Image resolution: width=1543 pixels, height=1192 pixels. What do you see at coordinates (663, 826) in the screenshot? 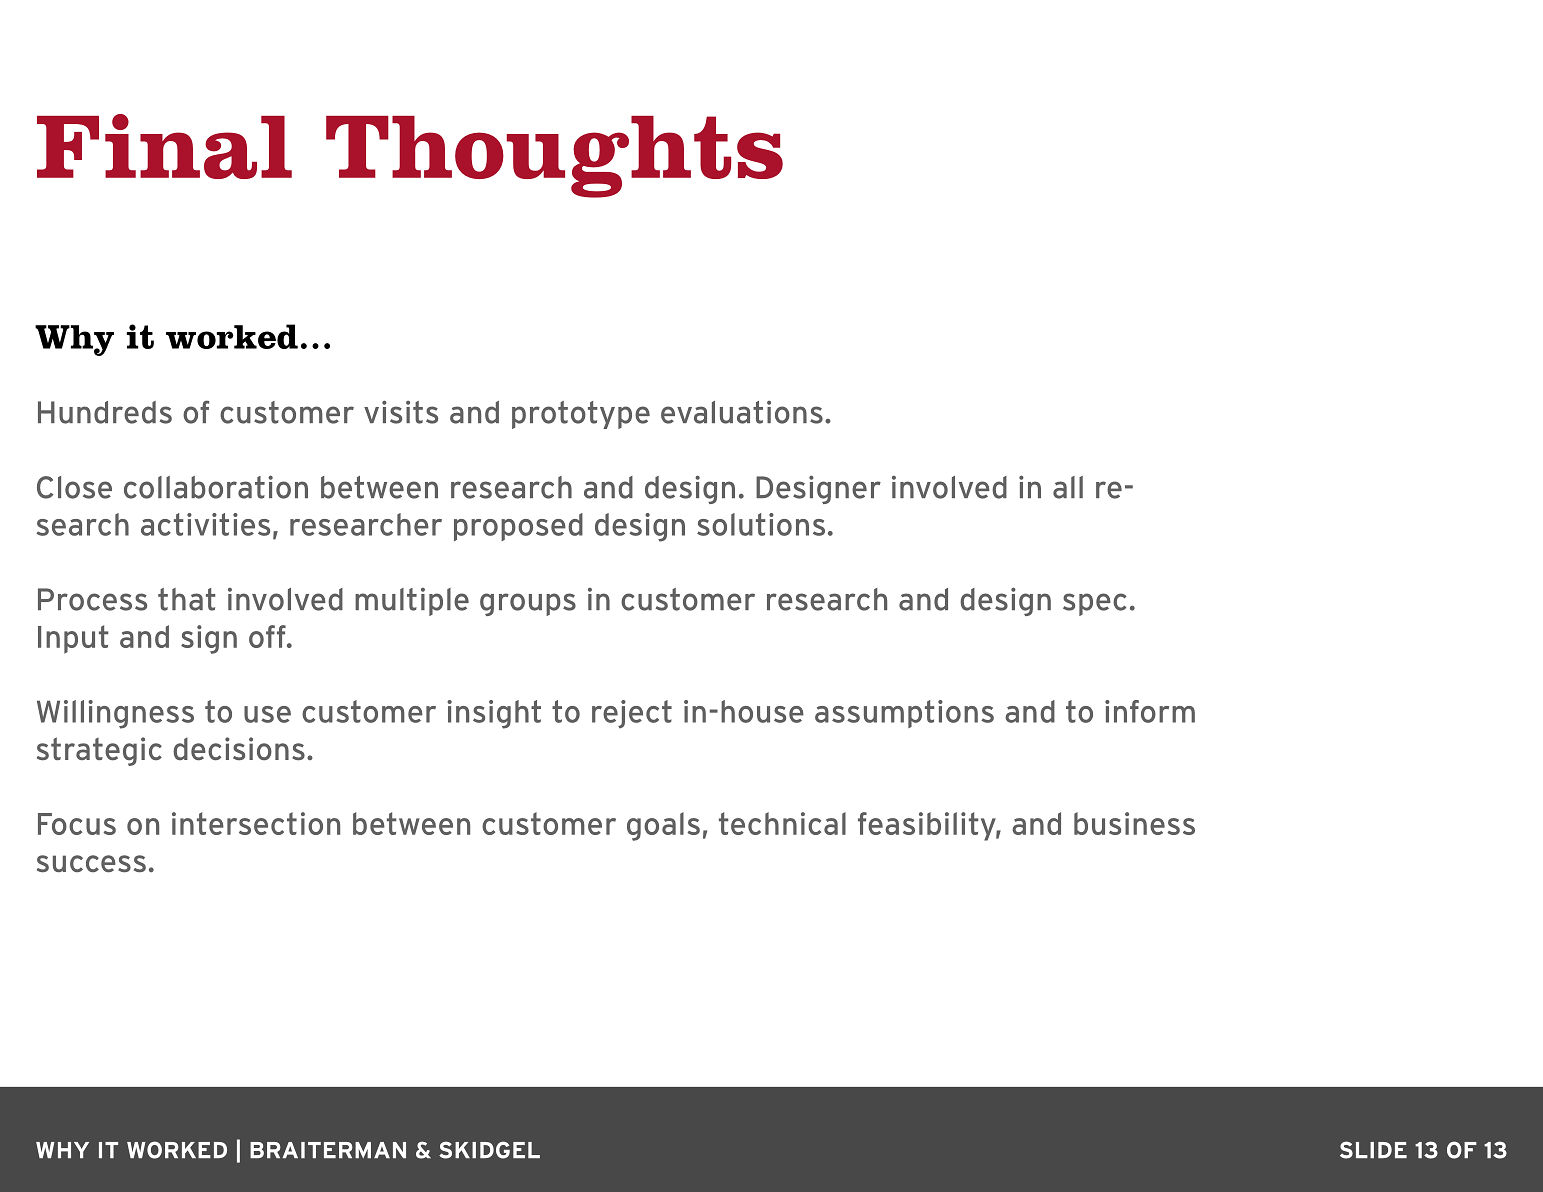
I see `goals` at bounding box center [663, 826].
